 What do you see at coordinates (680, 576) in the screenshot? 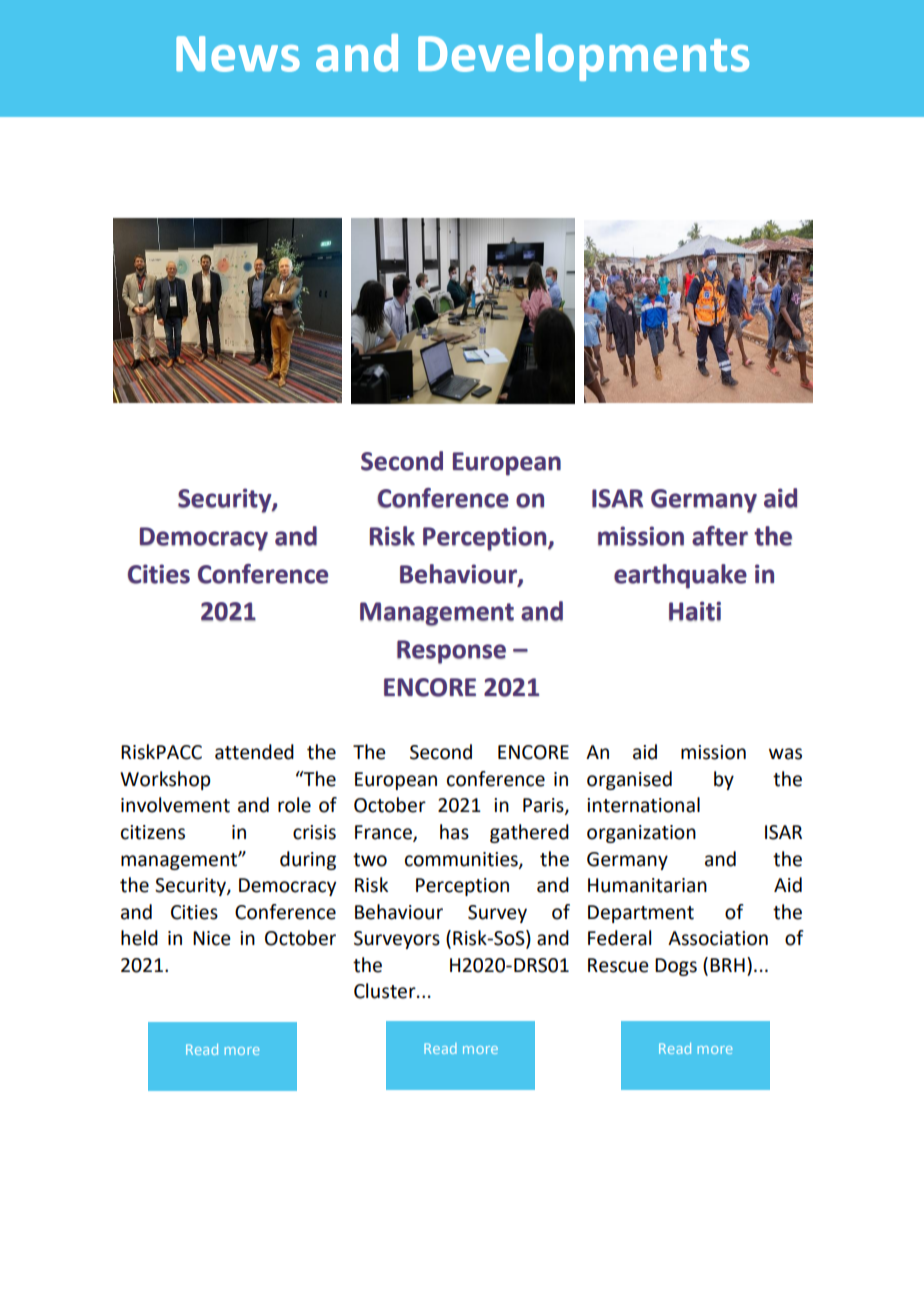
I see `earthquake` at bounding box center [680, 576].
